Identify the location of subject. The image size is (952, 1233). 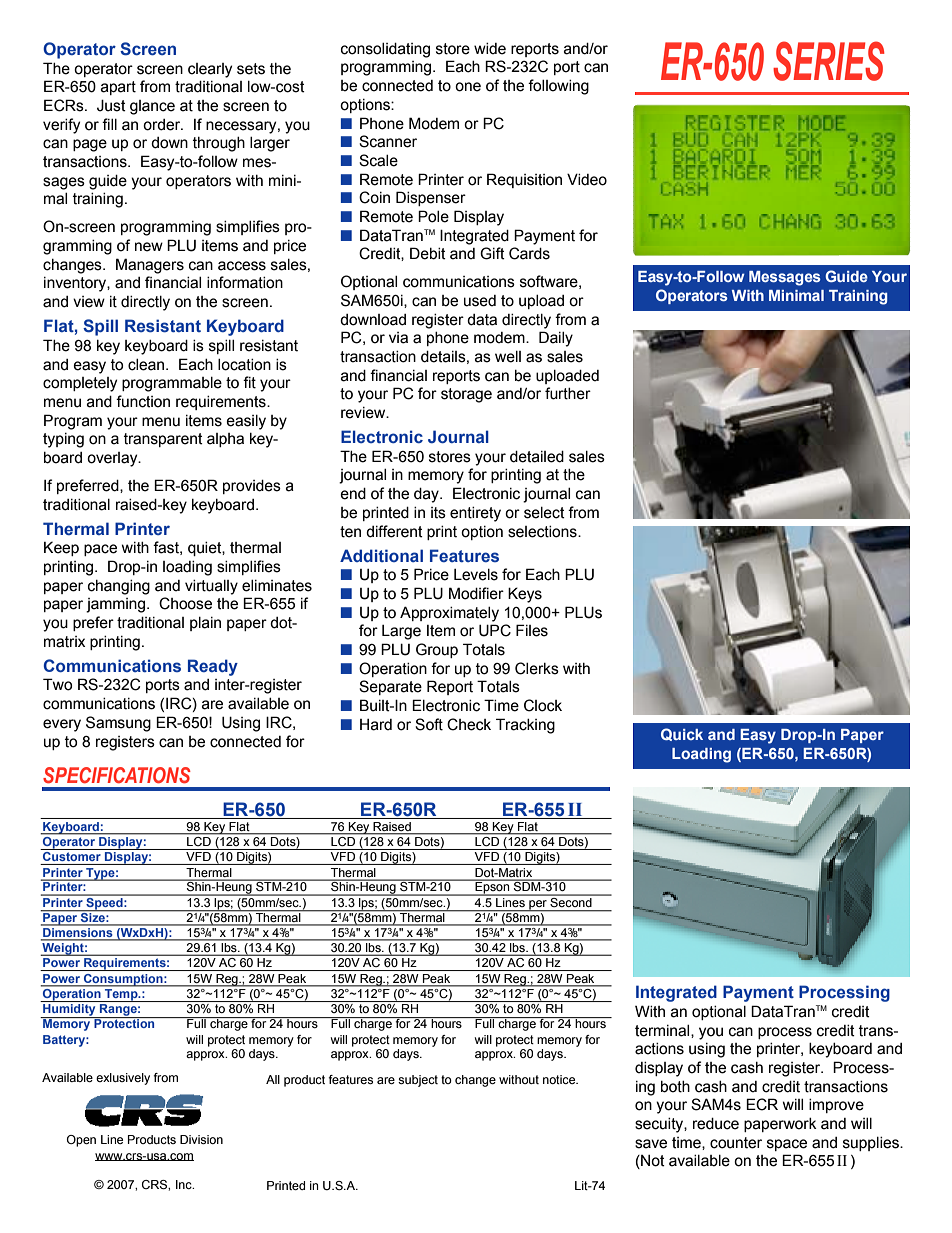
(418, 1081).
